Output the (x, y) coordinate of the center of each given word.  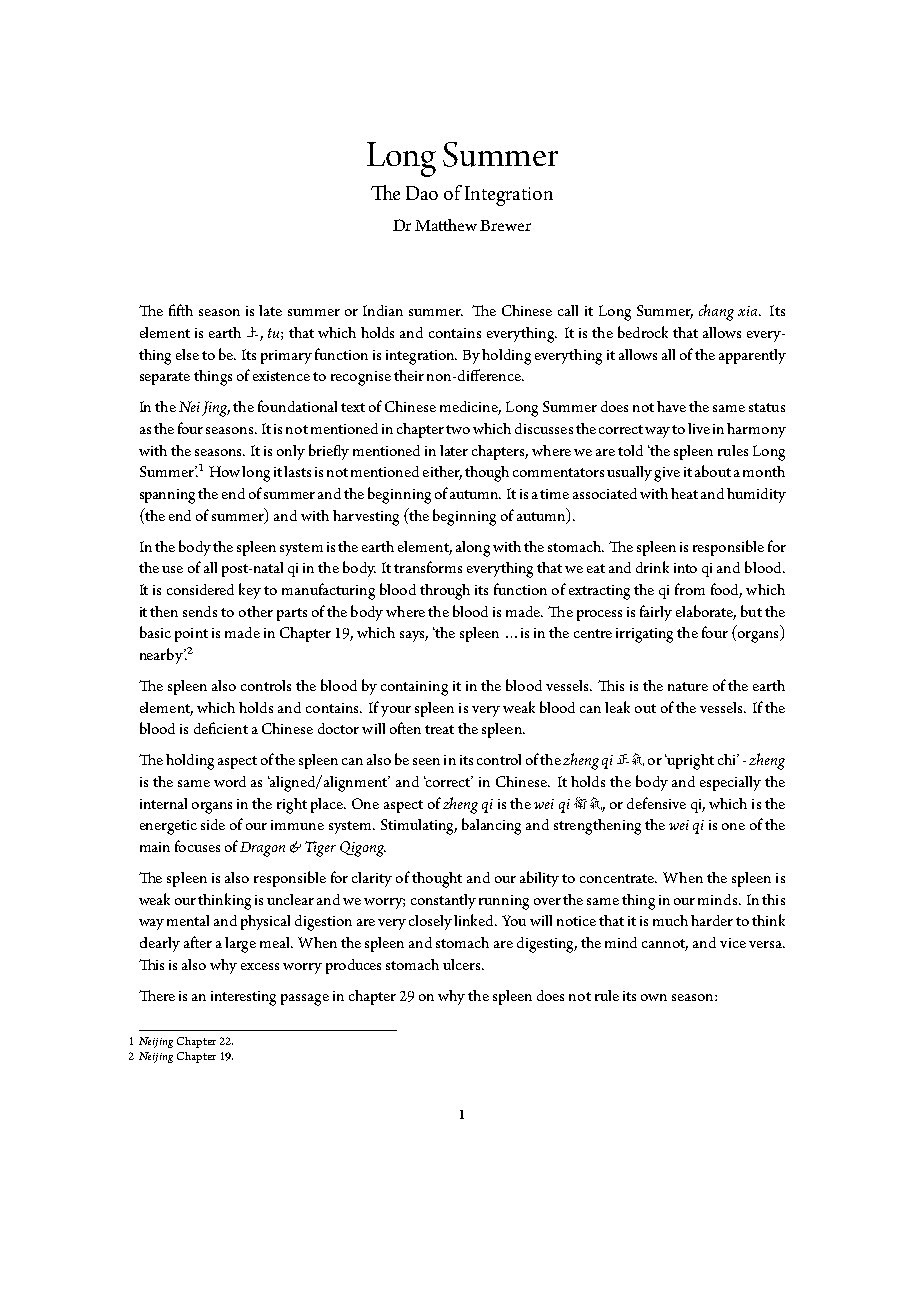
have (671, 406)
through (445, 592)
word (230, 781)
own (654, 997)
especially (730, 783)
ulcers (463, 964)
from (690, 589)
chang (716, 312)
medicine (470, 408)
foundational (297, 406)
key (250, 591)
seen (426, 761)
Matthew (446, 225)
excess (260, 966)
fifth (181, 310)
